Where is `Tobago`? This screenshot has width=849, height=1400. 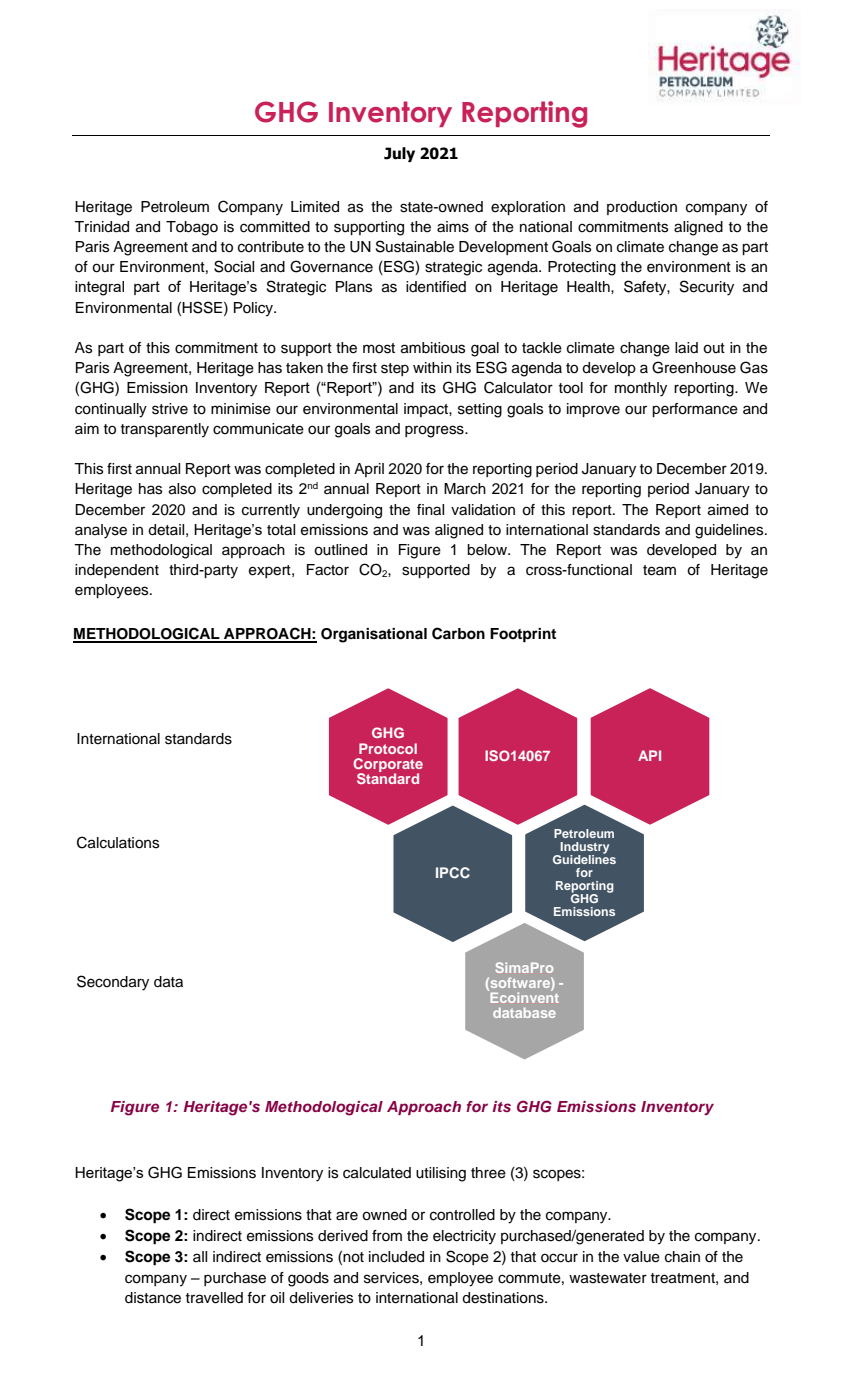 Tobago is located at coordinates (192, 228).
